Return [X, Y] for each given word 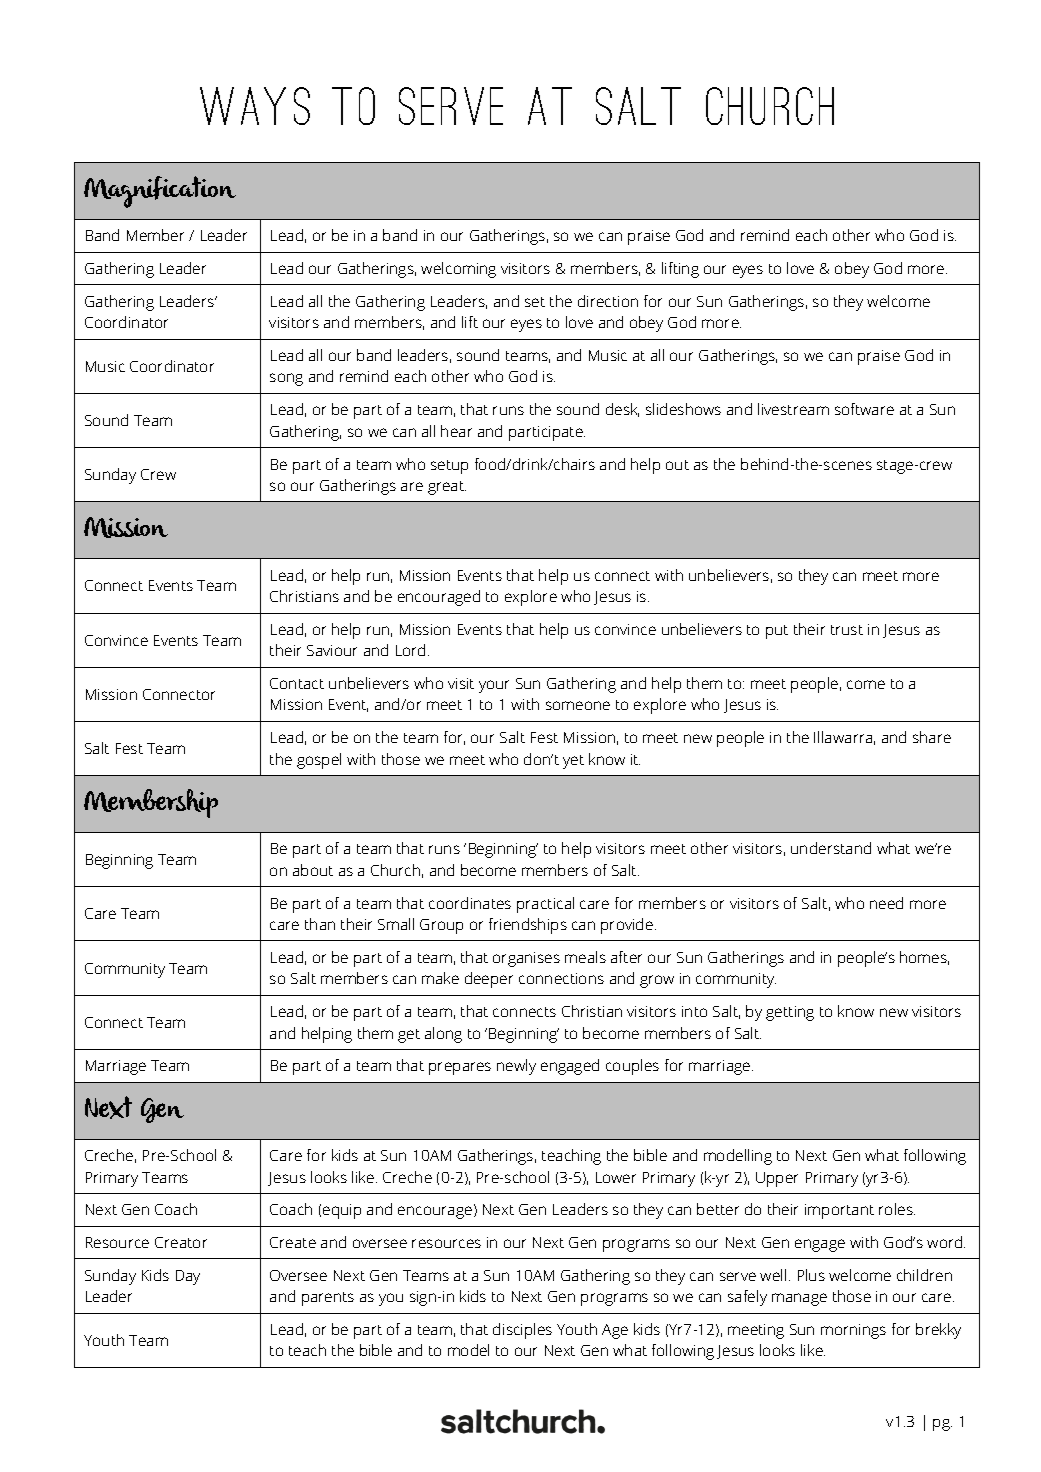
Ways [255, 106]
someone [578, 705]
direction [608, 301]
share [932, 737]
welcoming [458, 270]
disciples [522, 1331]
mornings [853, 1331]
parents [328, 1299]
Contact [297, 683]
